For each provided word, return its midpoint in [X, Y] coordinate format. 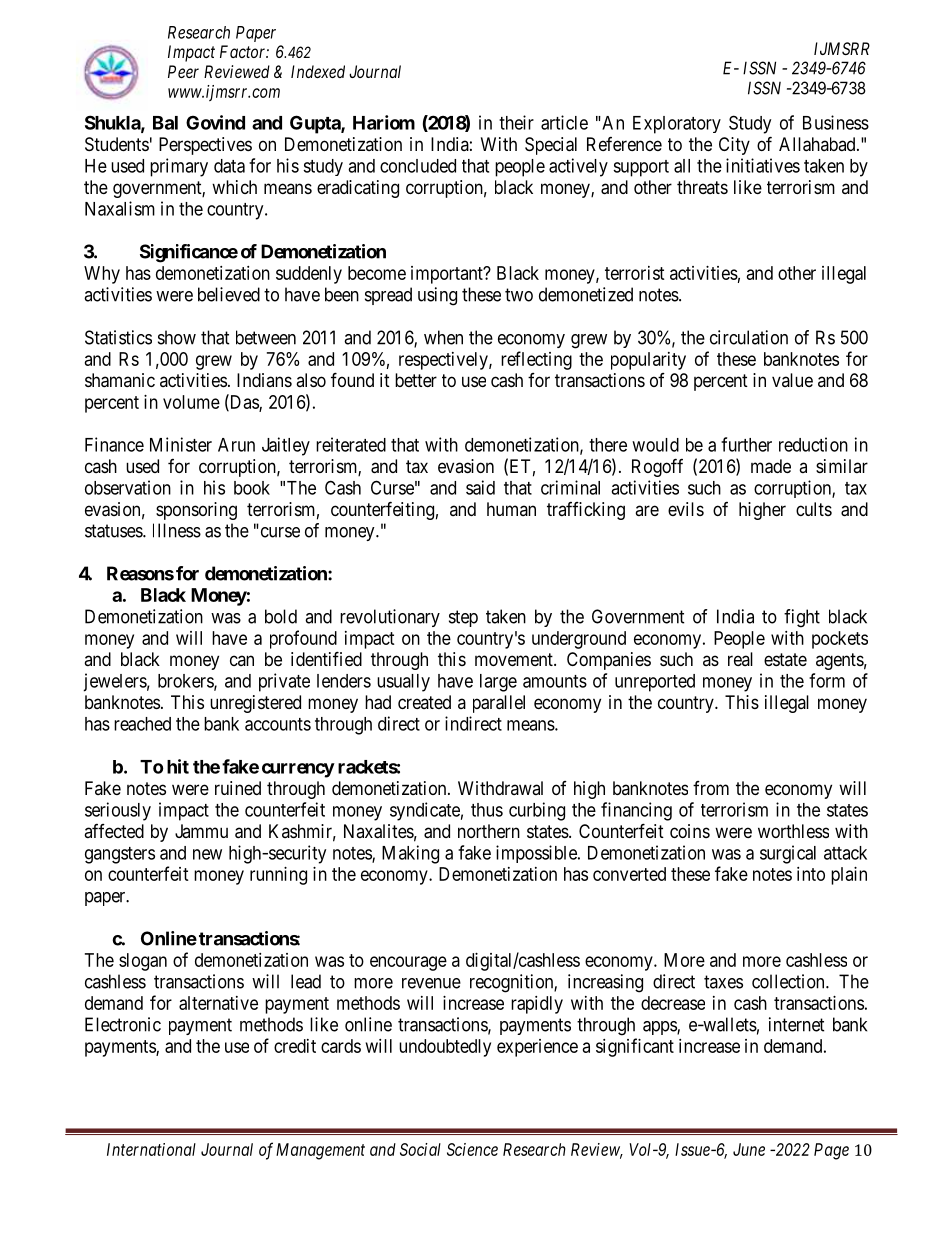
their [516, 122]
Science [472, 1149]
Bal [165, 123]
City [734, 146]
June [749, 1149]
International [151, 1149]
